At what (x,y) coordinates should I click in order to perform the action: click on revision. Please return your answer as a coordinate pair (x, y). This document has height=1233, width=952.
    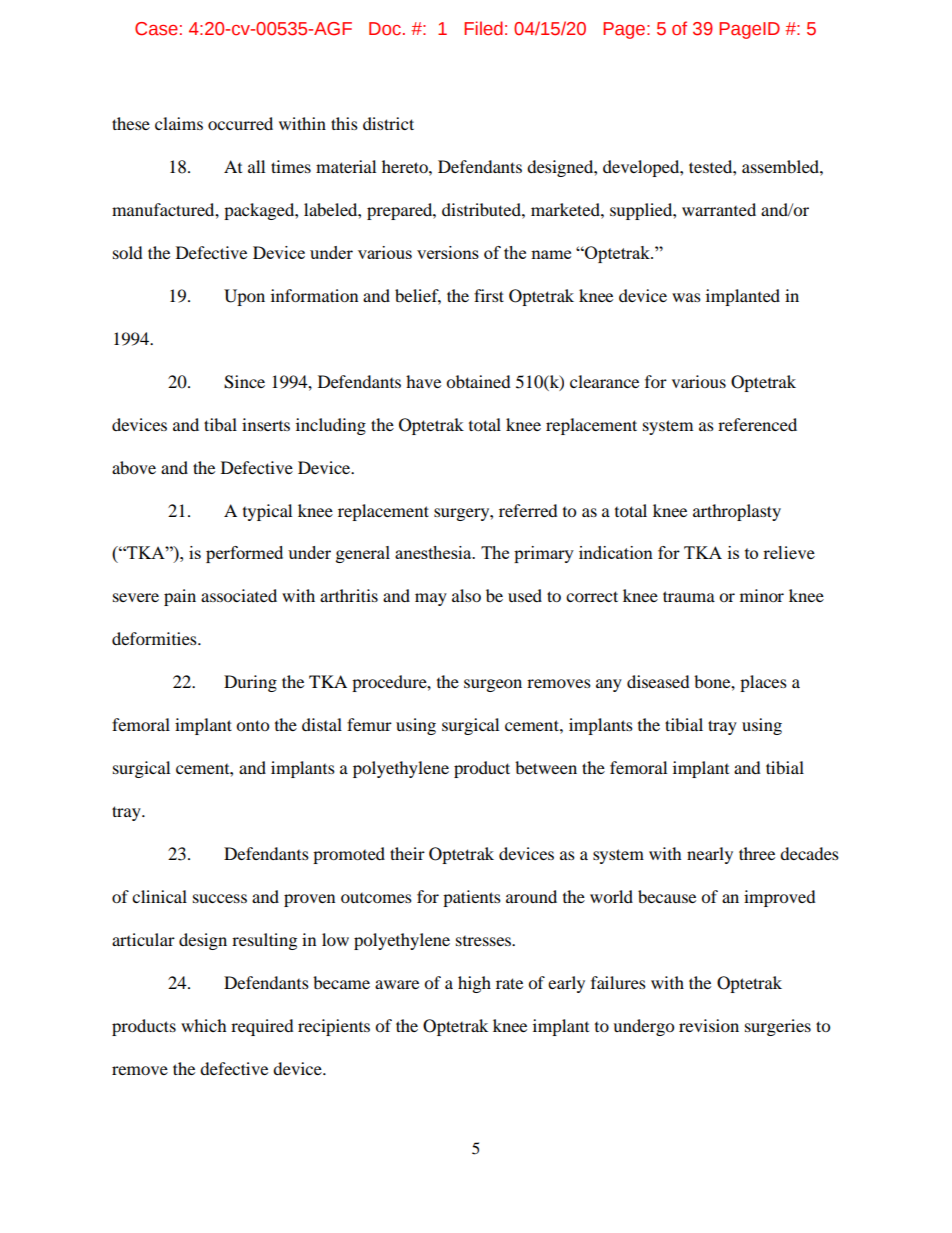
    Looking at the image, I should click on (709, 1025).
